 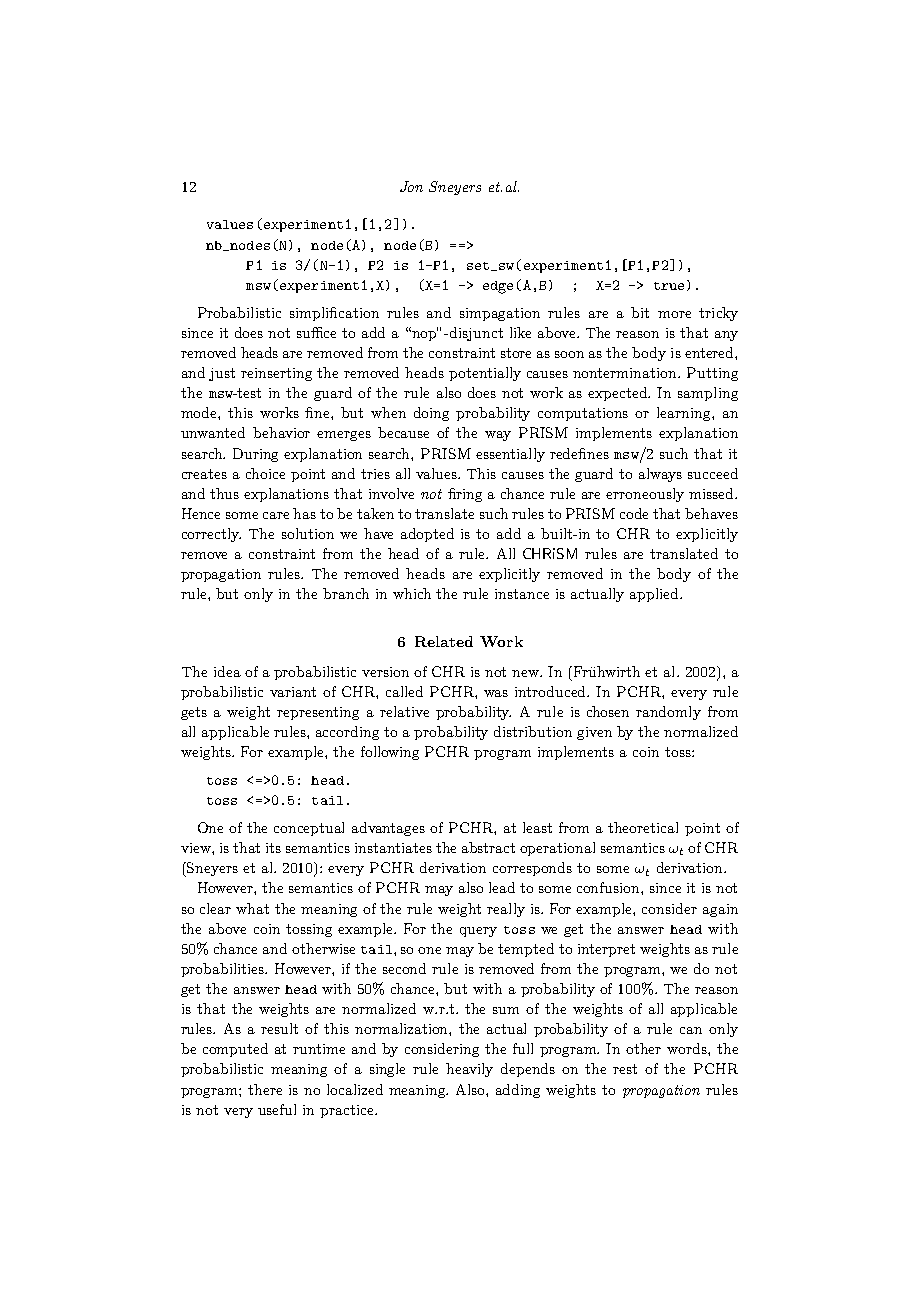 What do you see at coordinates (669, 286) in the image?
I see `true` at bounding box center [669, 286].
